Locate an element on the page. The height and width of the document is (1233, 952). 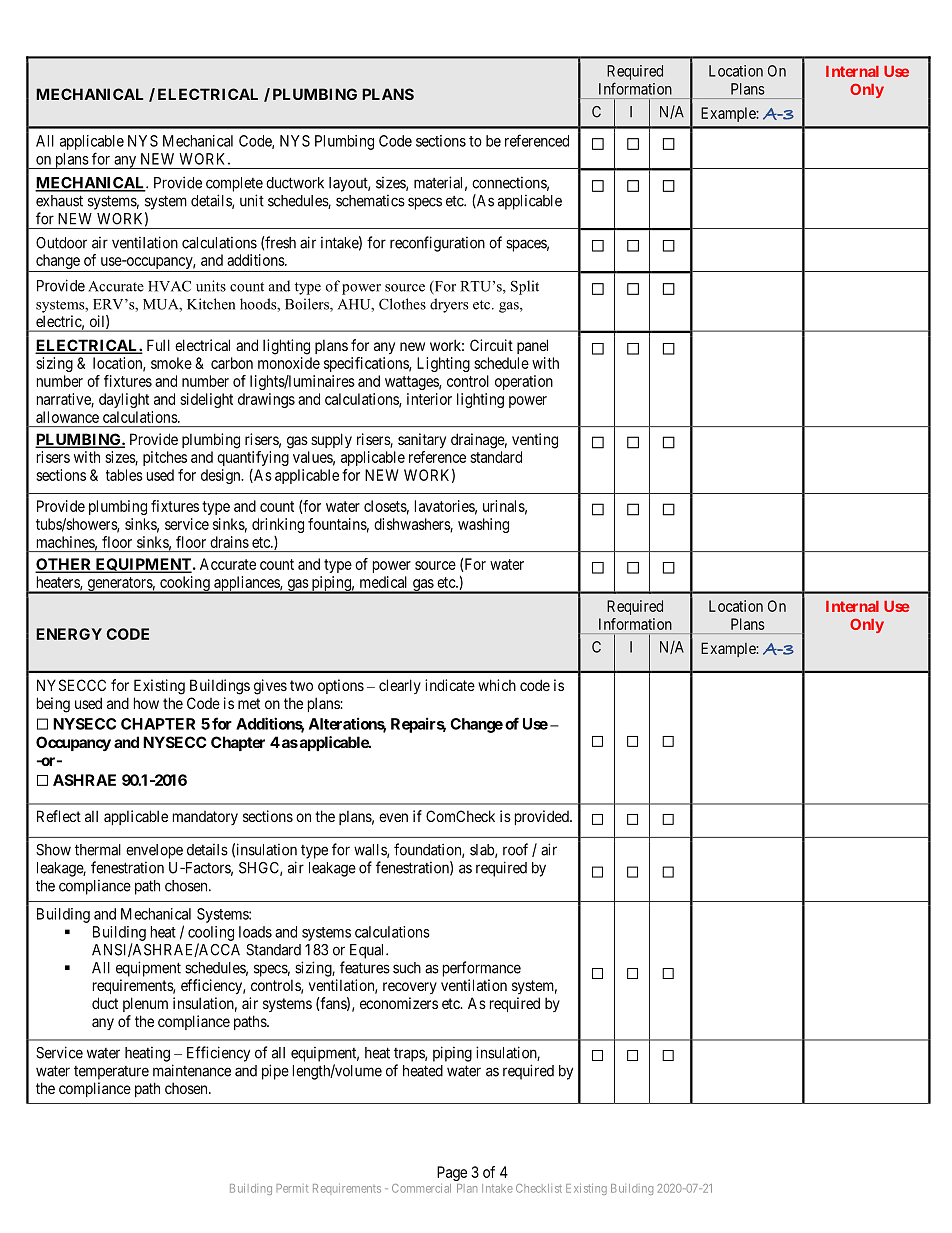
Page is located at coordinates (452, 1173).
